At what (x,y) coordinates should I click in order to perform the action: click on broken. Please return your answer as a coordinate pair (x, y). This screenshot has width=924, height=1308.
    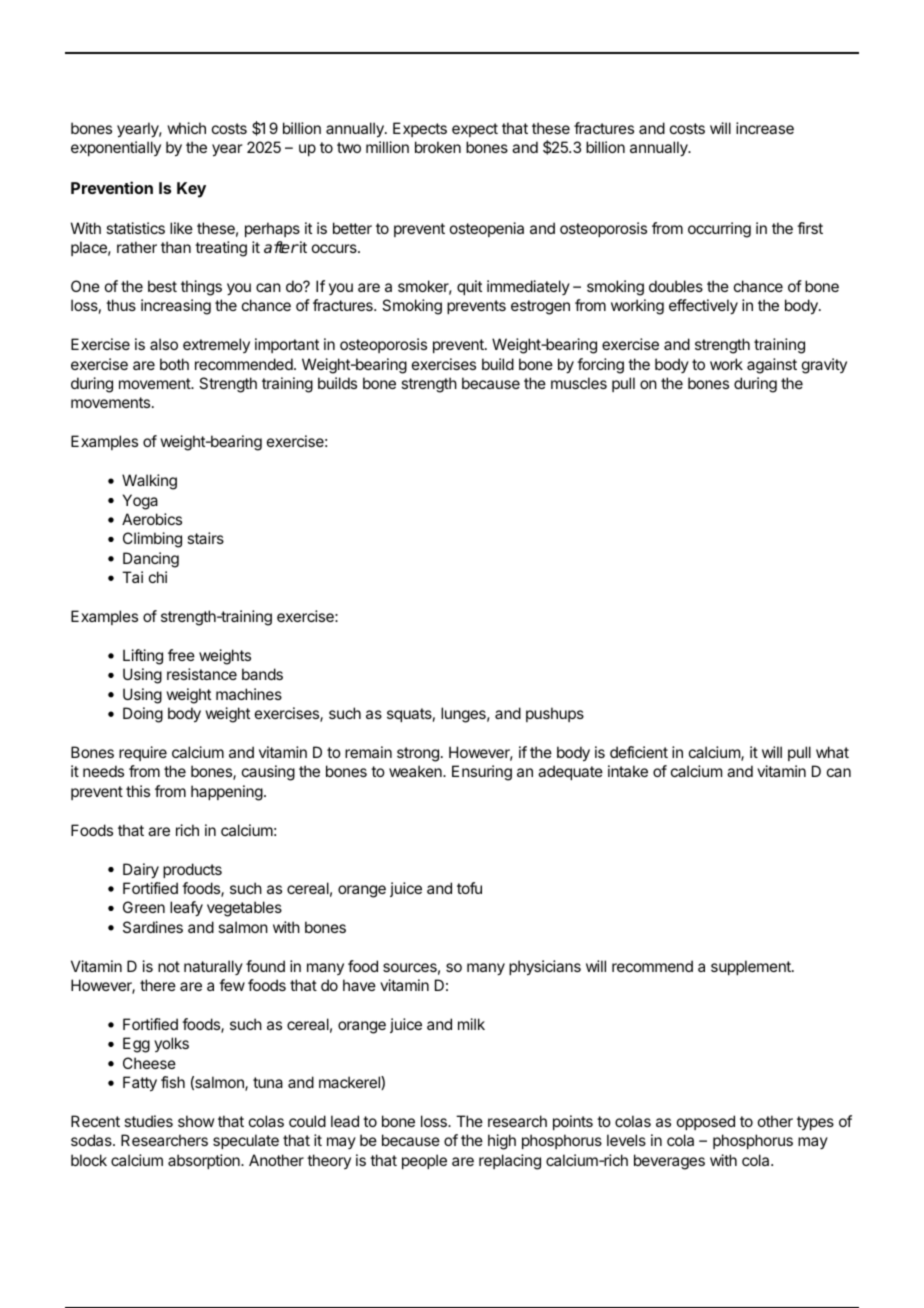
    Looking at the image, I should click on (438, 147).
